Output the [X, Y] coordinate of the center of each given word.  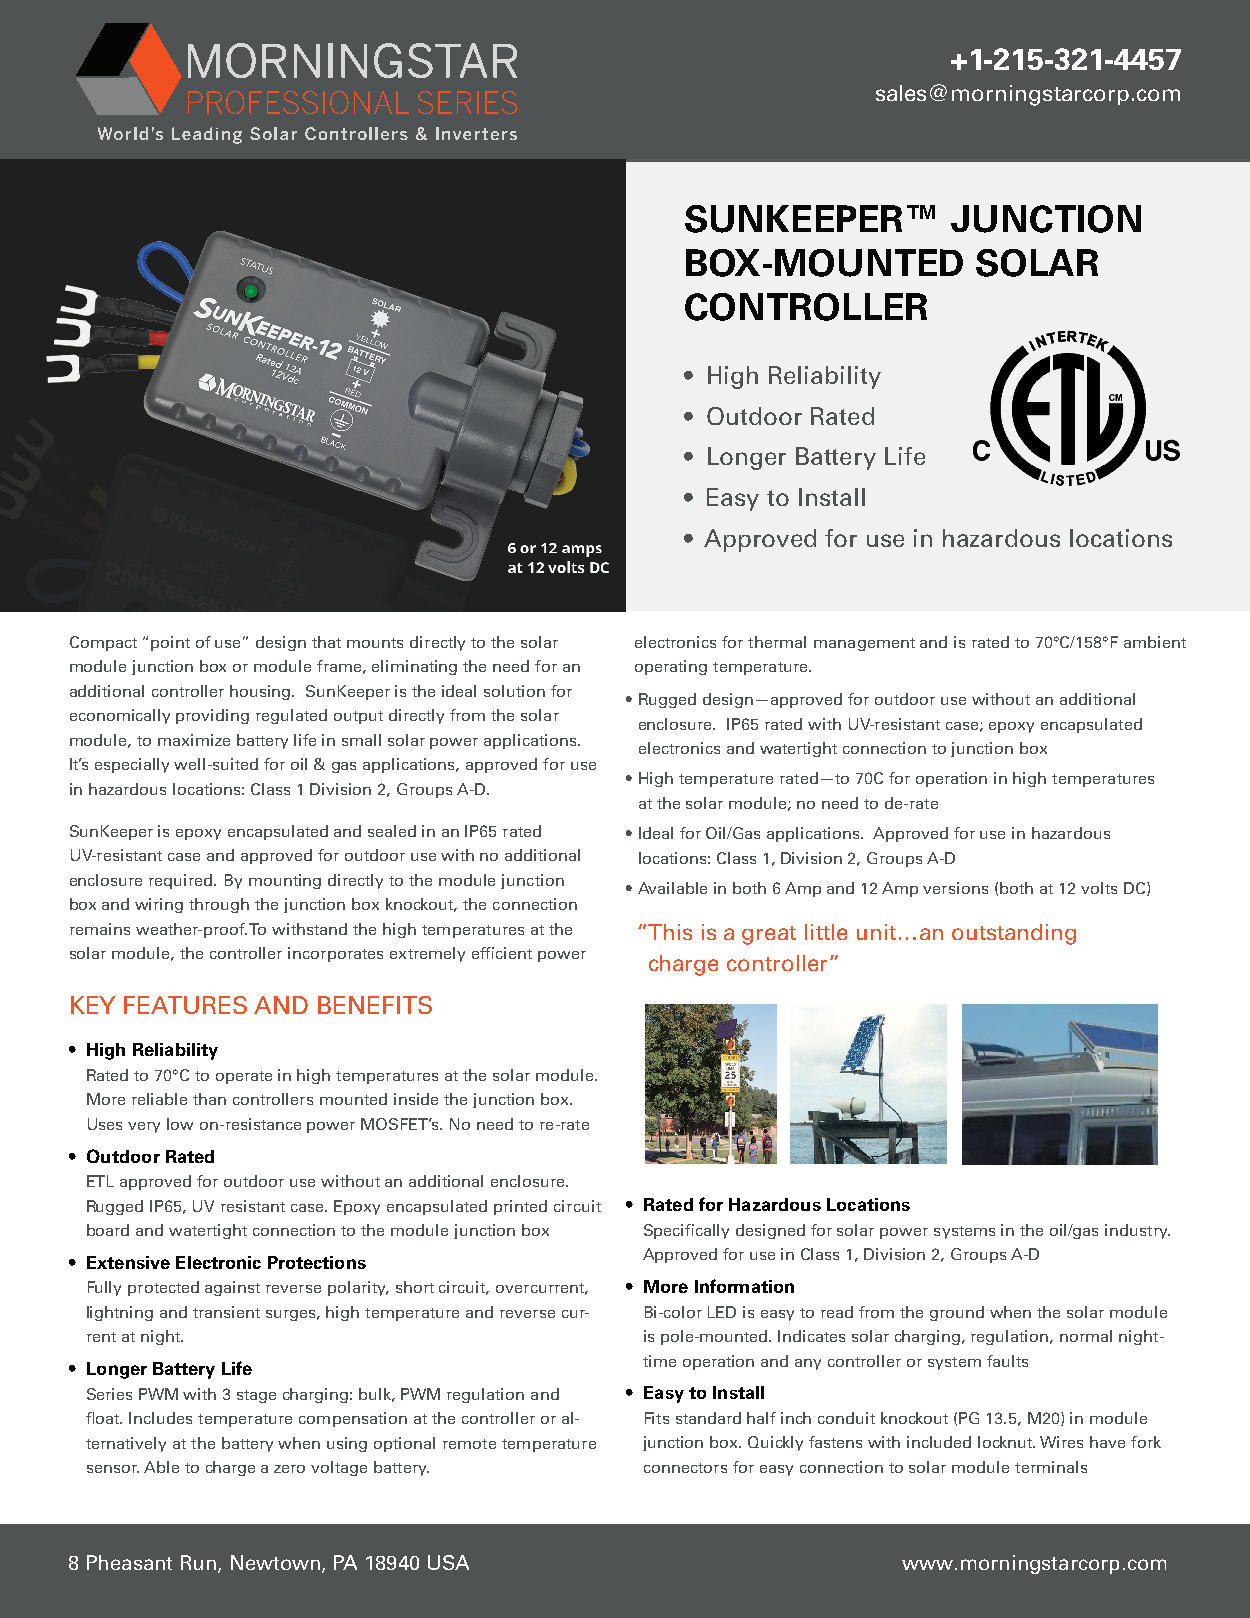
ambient [1155, 642]
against [232, 1288]
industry [1137, 1231]
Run [198, 1562]
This [670, 932]
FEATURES [185, 1005]
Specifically [686, 1231]
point [170, 643]
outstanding [1014, 934]
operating [671, 667]
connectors [685, 1468]
